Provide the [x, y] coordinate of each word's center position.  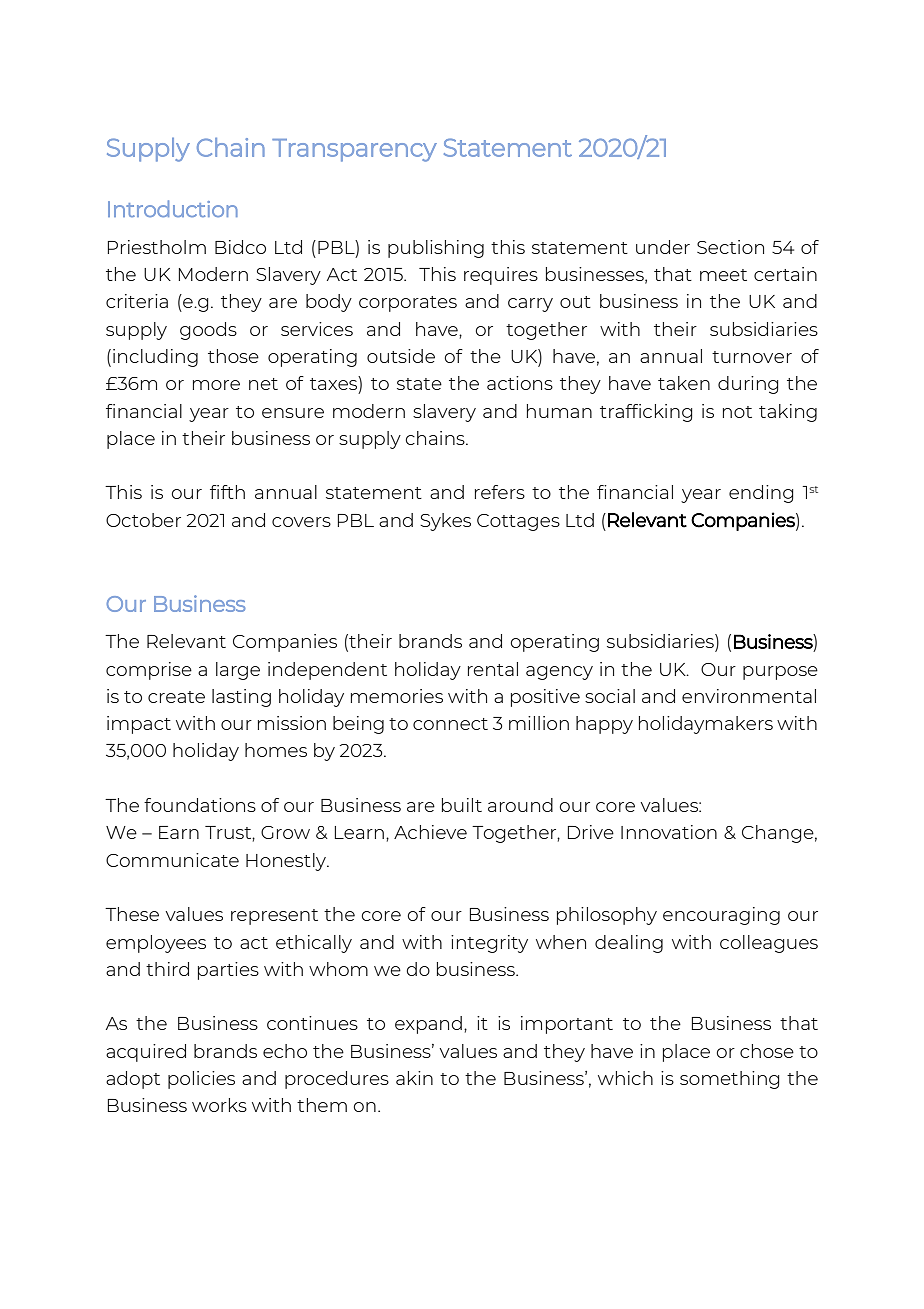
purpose [780, 673]
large [238, 671]
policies [201, 1080]
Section [730, 247]
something [730, 1080]
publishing [436, 249]
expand [428, 1025]
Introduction [173, 208]
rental [493, 669]
